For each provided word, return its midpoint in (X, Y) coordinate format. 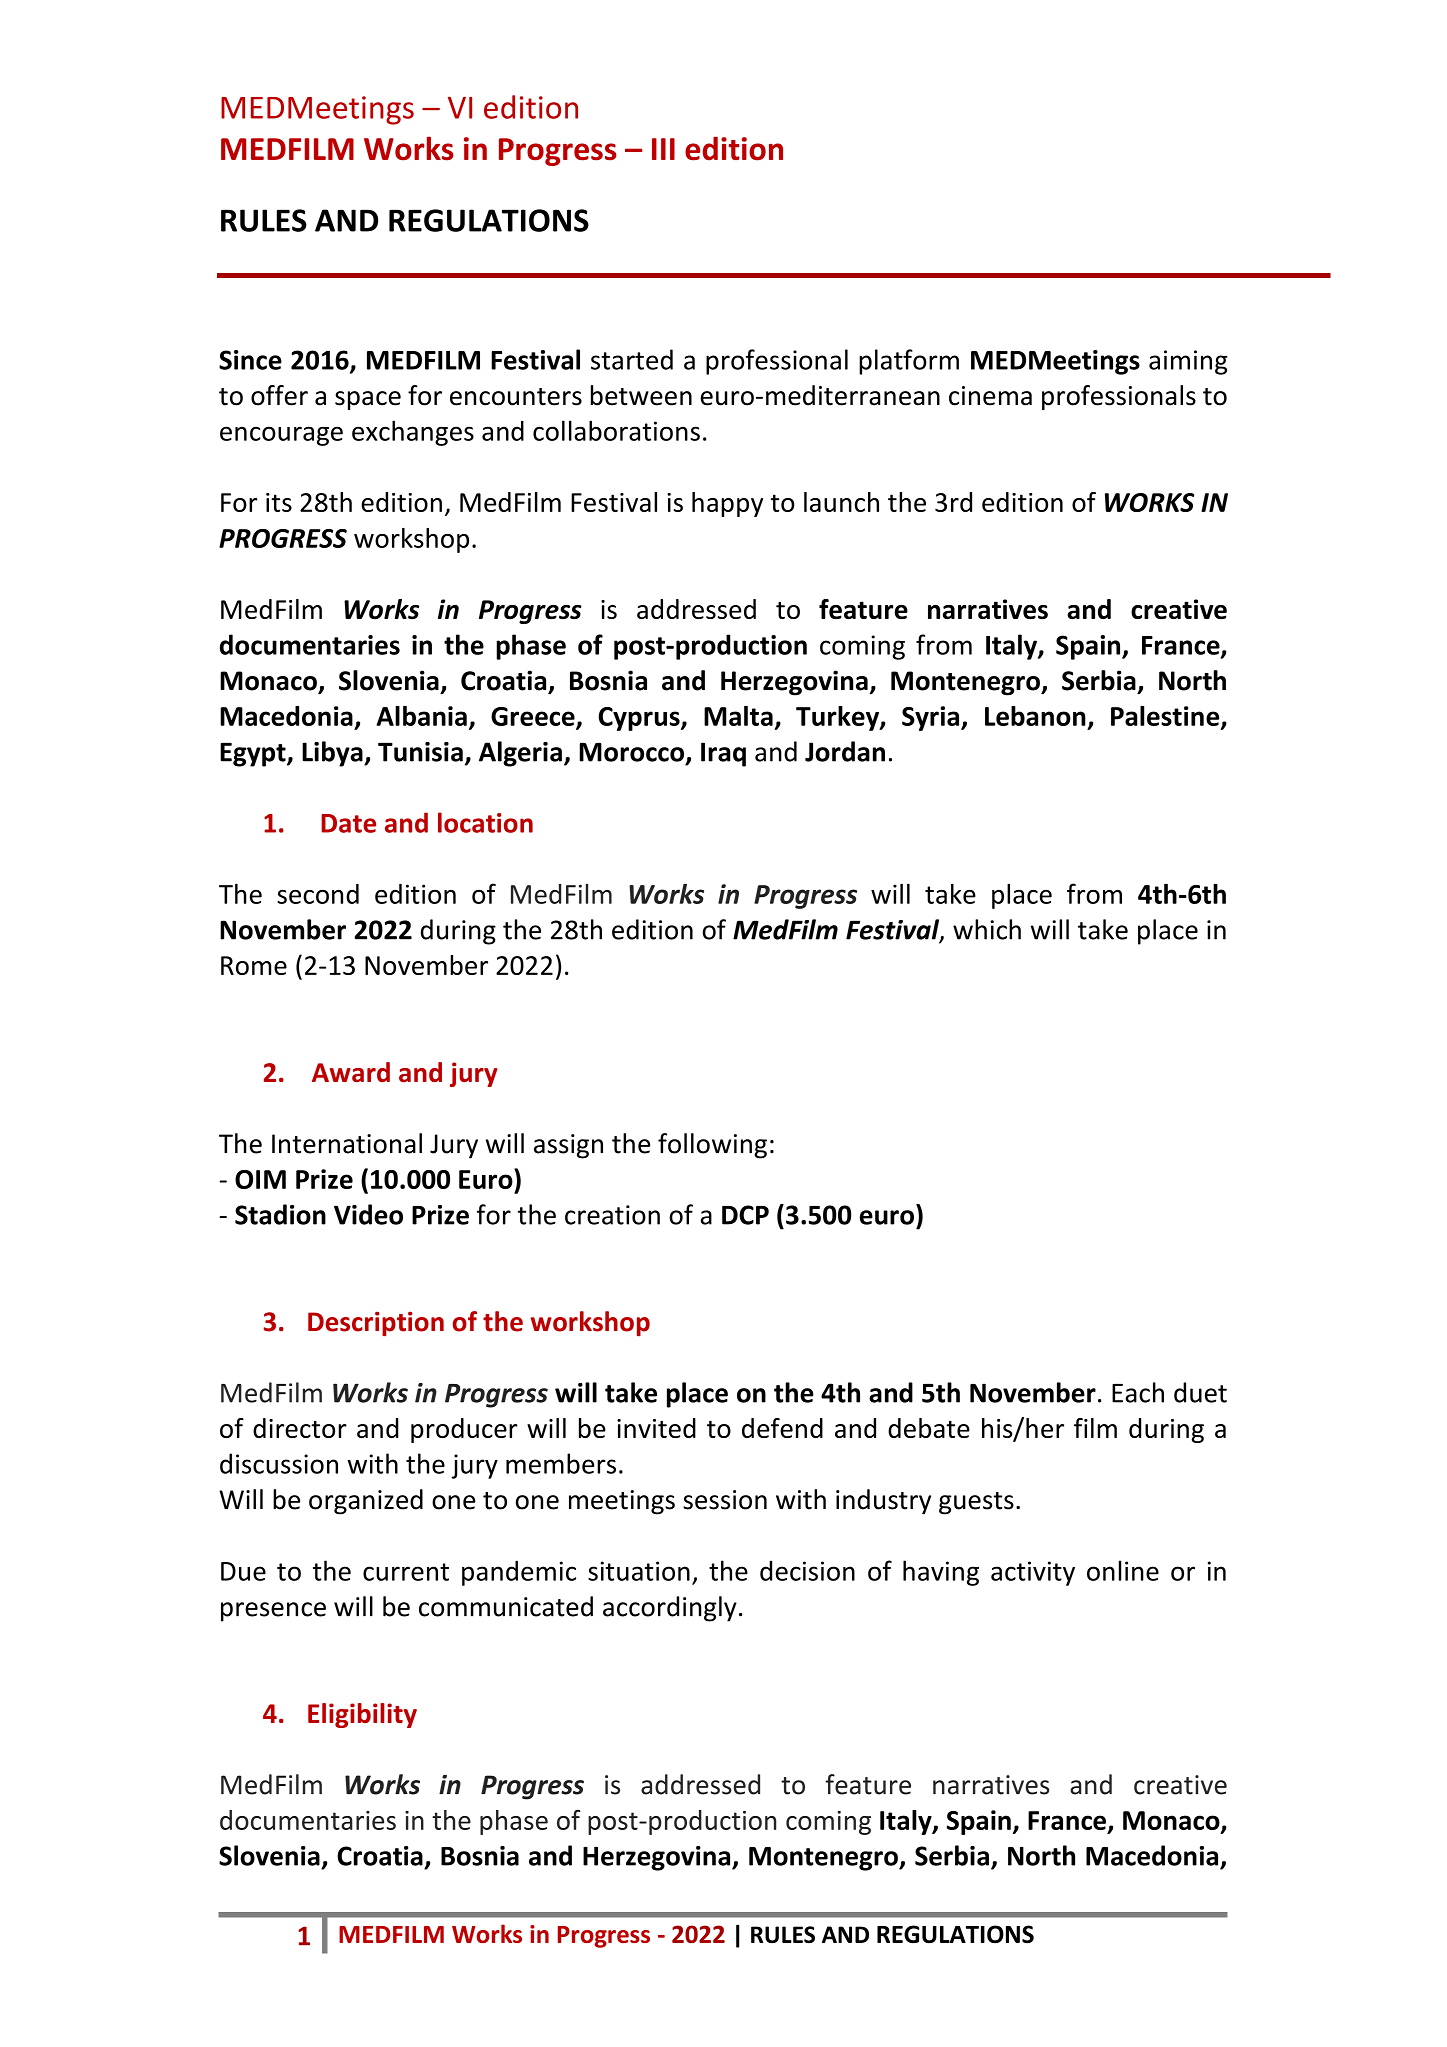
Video (368, 1214)
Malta (738, 716)
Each (1138, 1392)
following (712, 1146)
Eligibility (362, 1715)
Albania (421, 716)
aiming (1188, 362)
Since (250, 360)
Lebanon (1035, 716)
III (663, 149)
